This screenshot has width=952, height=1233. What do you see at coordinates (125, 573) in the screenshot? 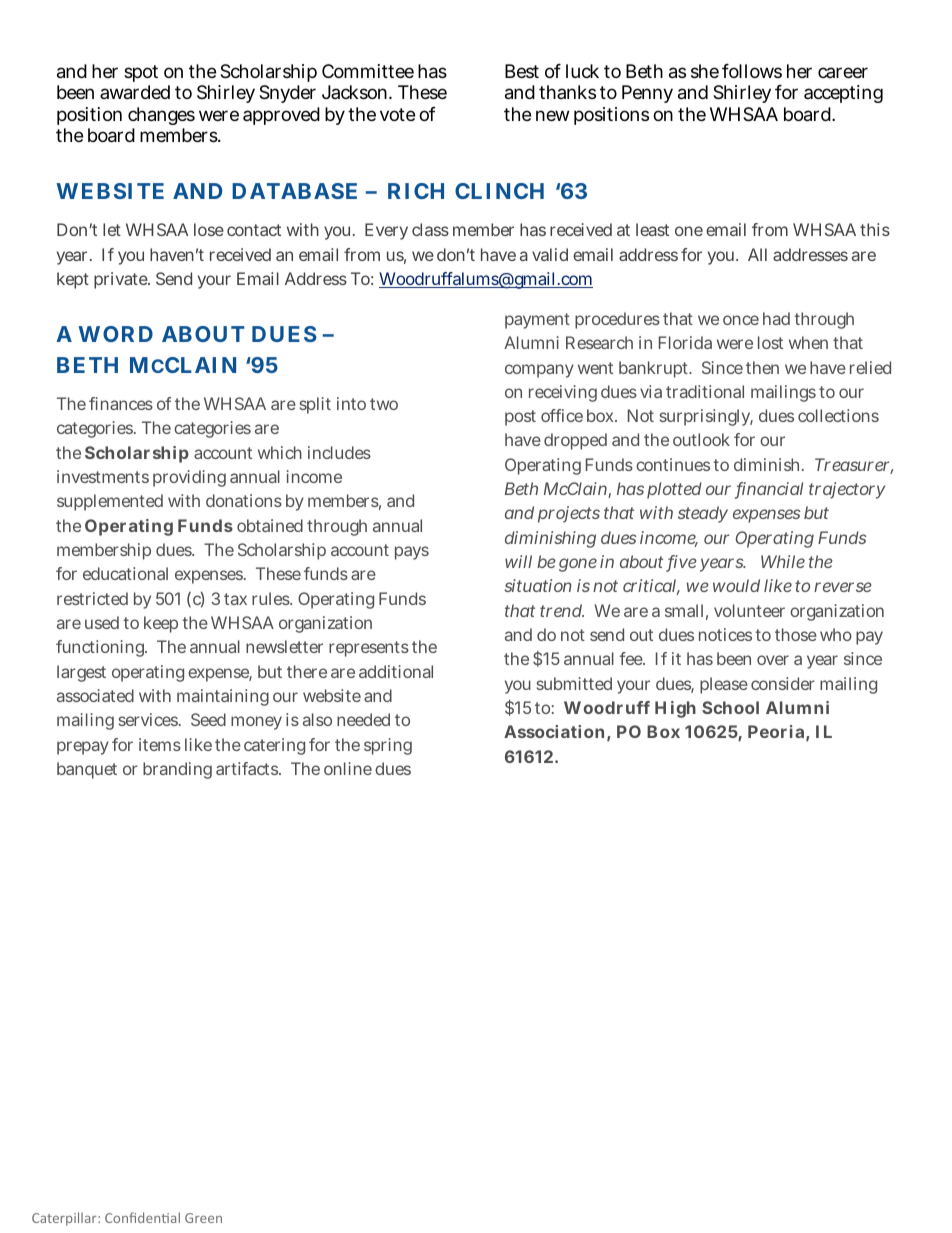
I see `educational` at bounding box center [125, 573].
